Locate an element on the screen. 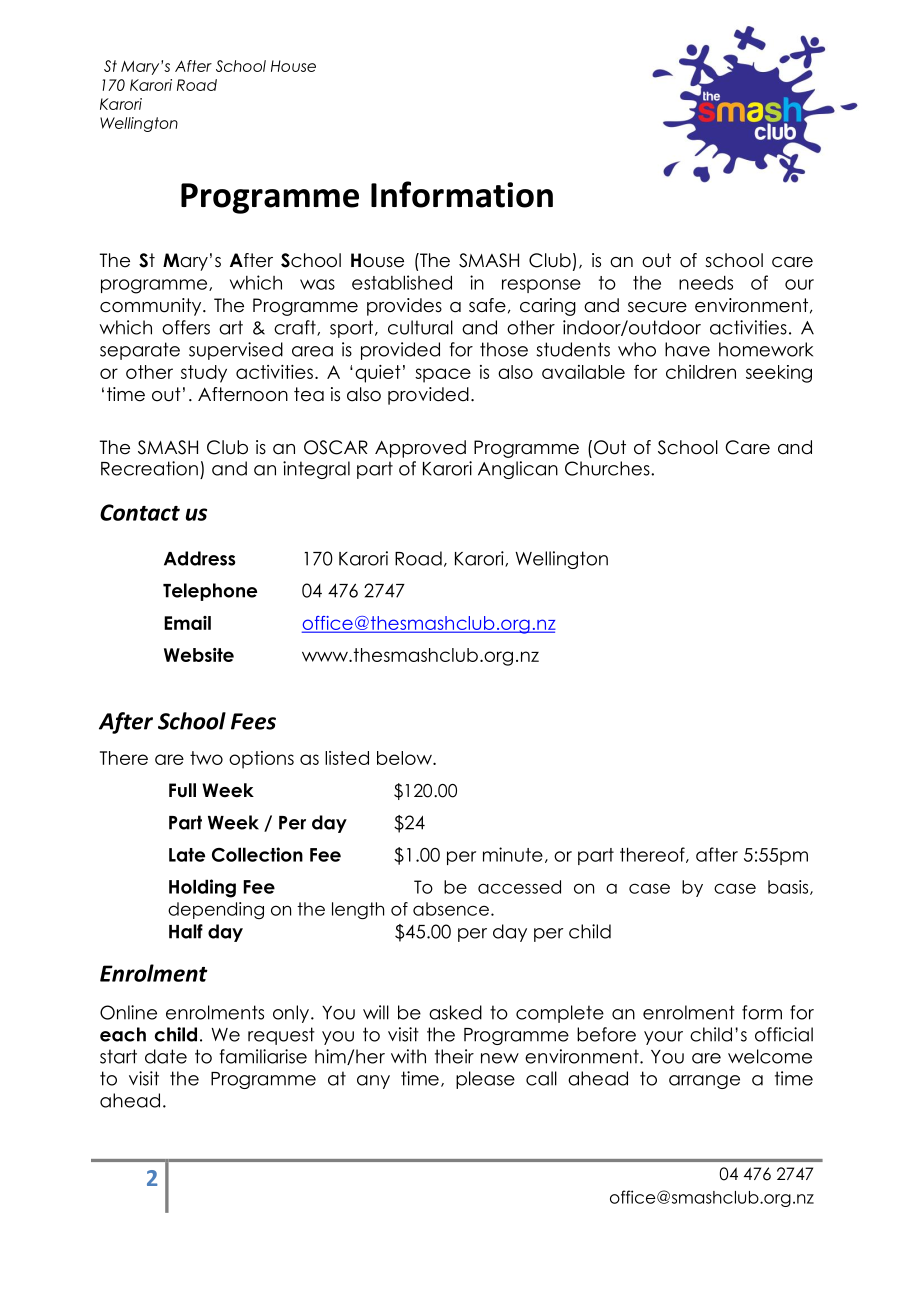 The image size is (924, 1308). their is located at coordinates (454, 1056).
